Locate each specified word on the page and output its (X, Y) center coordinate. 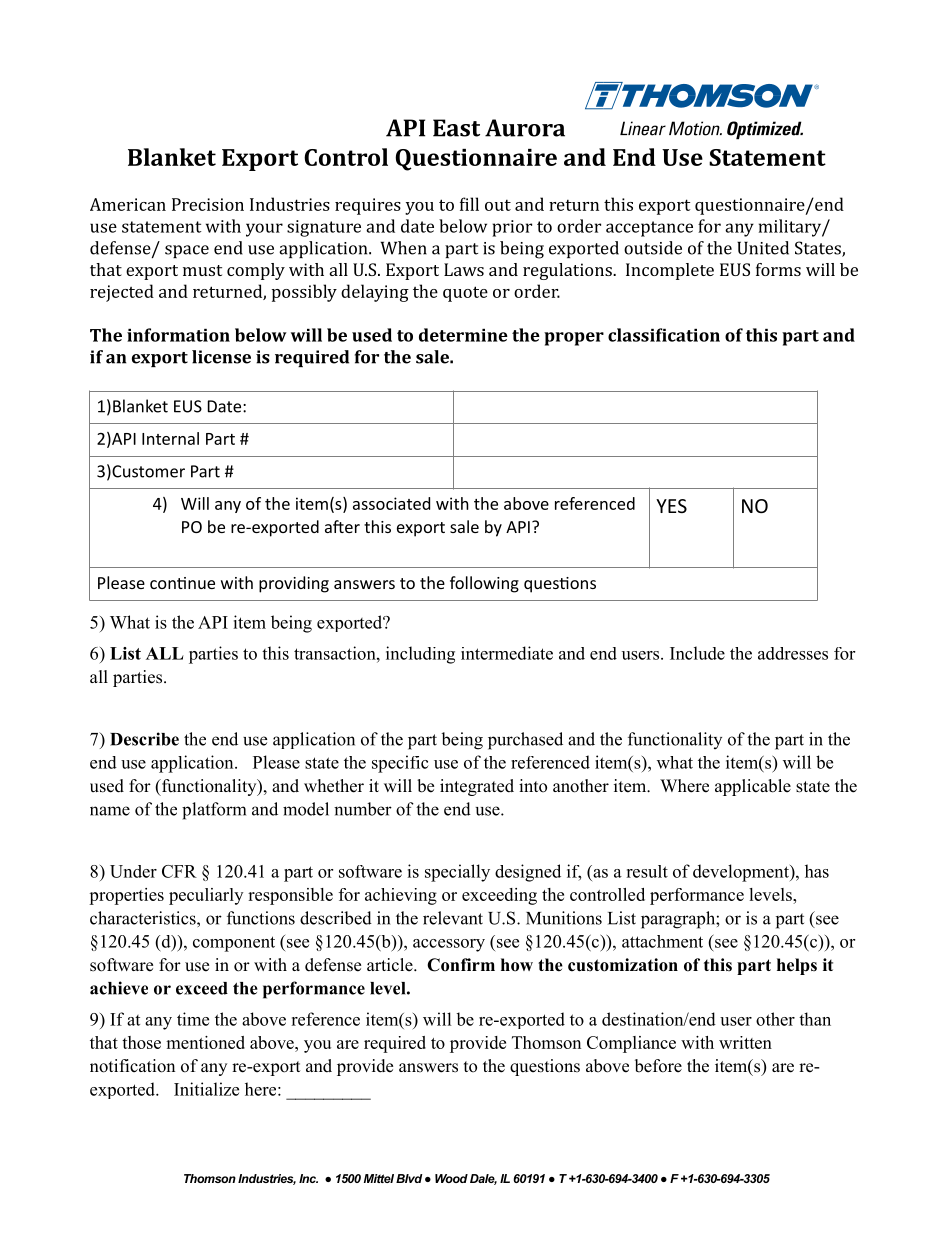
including (420, 655)
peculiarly (206, 896)
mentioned (205, 1042)
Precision (208, 204)
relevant (453, 918)
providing (294, 584)
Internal (170, 438)
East (456, 128)
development (742, 873)
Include (697, 653)
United (763, 248)
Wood (451, 1178)
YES (671, 506)
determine (463, 335)
